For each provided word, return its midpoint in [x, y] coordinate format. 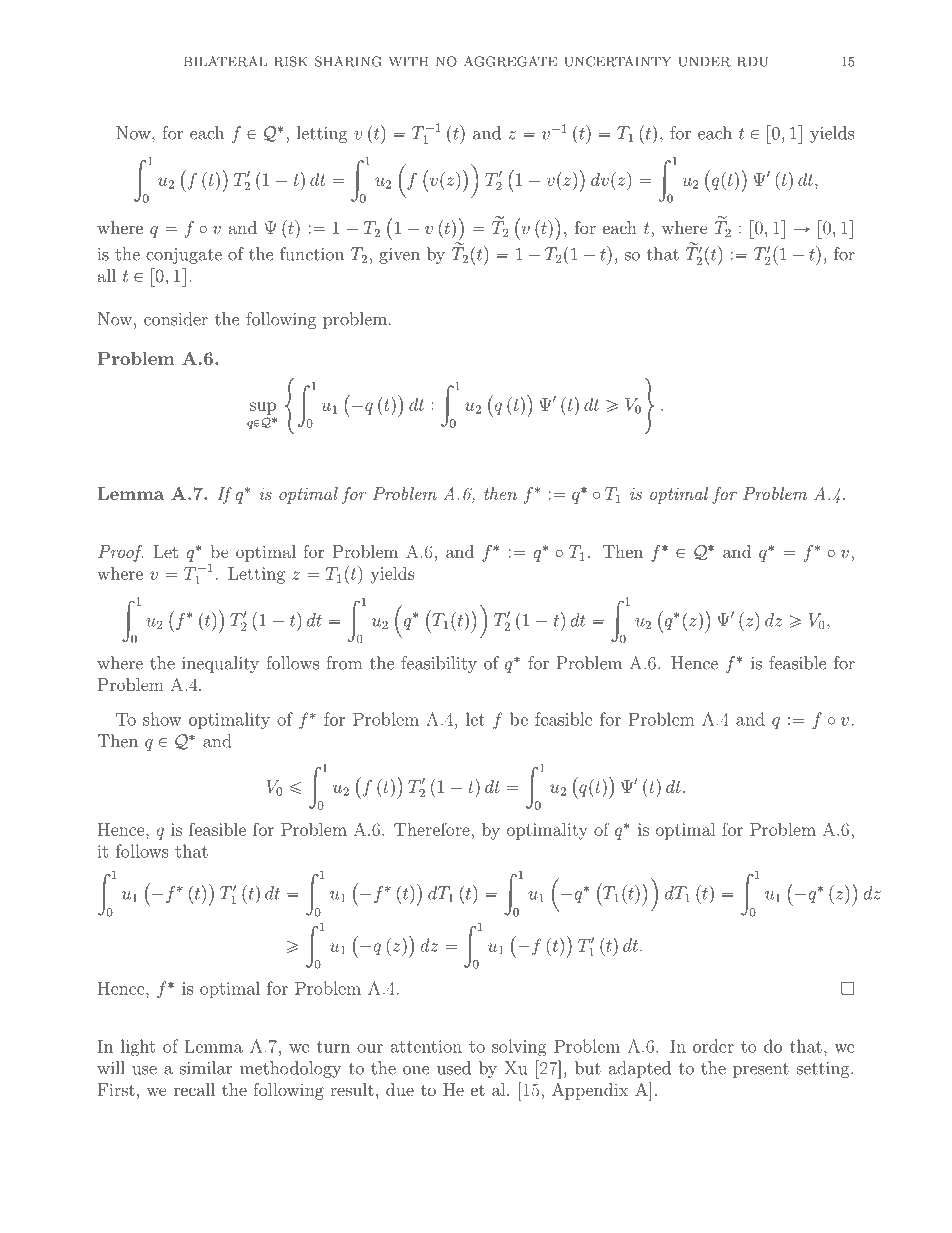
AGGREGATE [510, 61]
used [454, 1068]
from [344, 663]
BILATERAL [225, 61]
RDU [752, 61]
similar [206, 1068]
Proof [121, 553]
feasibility [439, 664]
